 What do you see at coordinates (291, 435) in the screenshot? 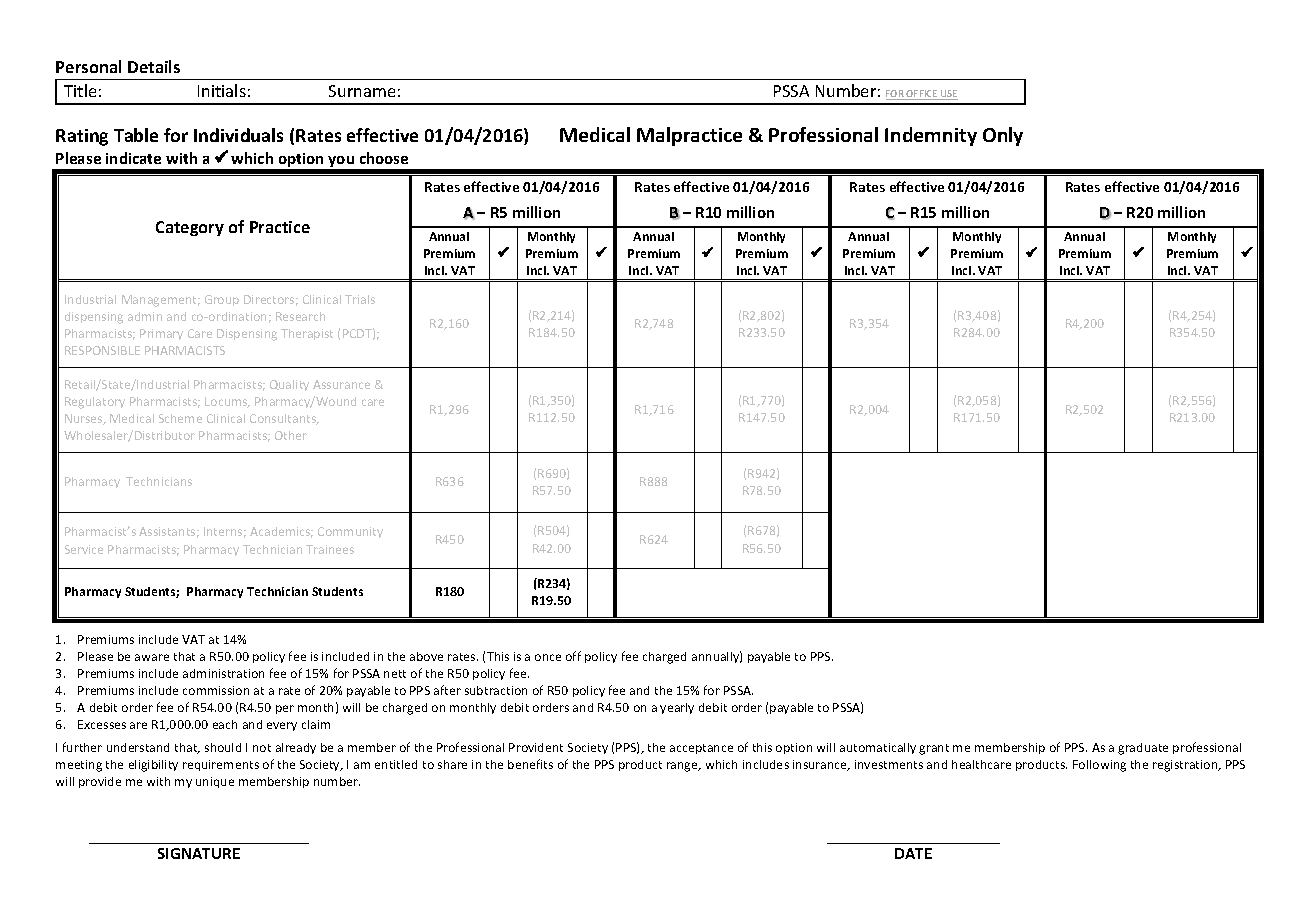
I see `Other` at bounding box center [291, 435].
